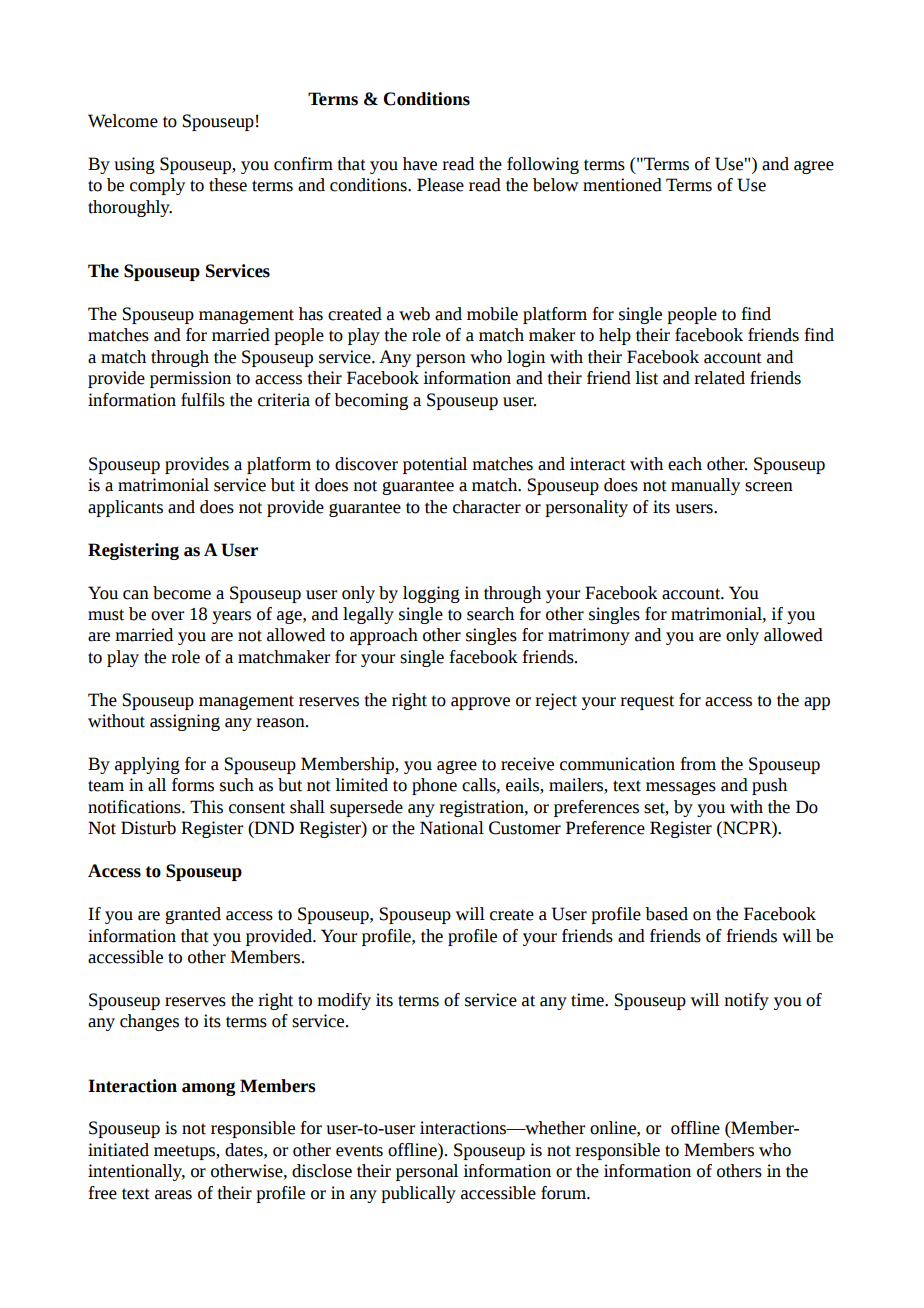  I want to click on related, so click(719, 378).
